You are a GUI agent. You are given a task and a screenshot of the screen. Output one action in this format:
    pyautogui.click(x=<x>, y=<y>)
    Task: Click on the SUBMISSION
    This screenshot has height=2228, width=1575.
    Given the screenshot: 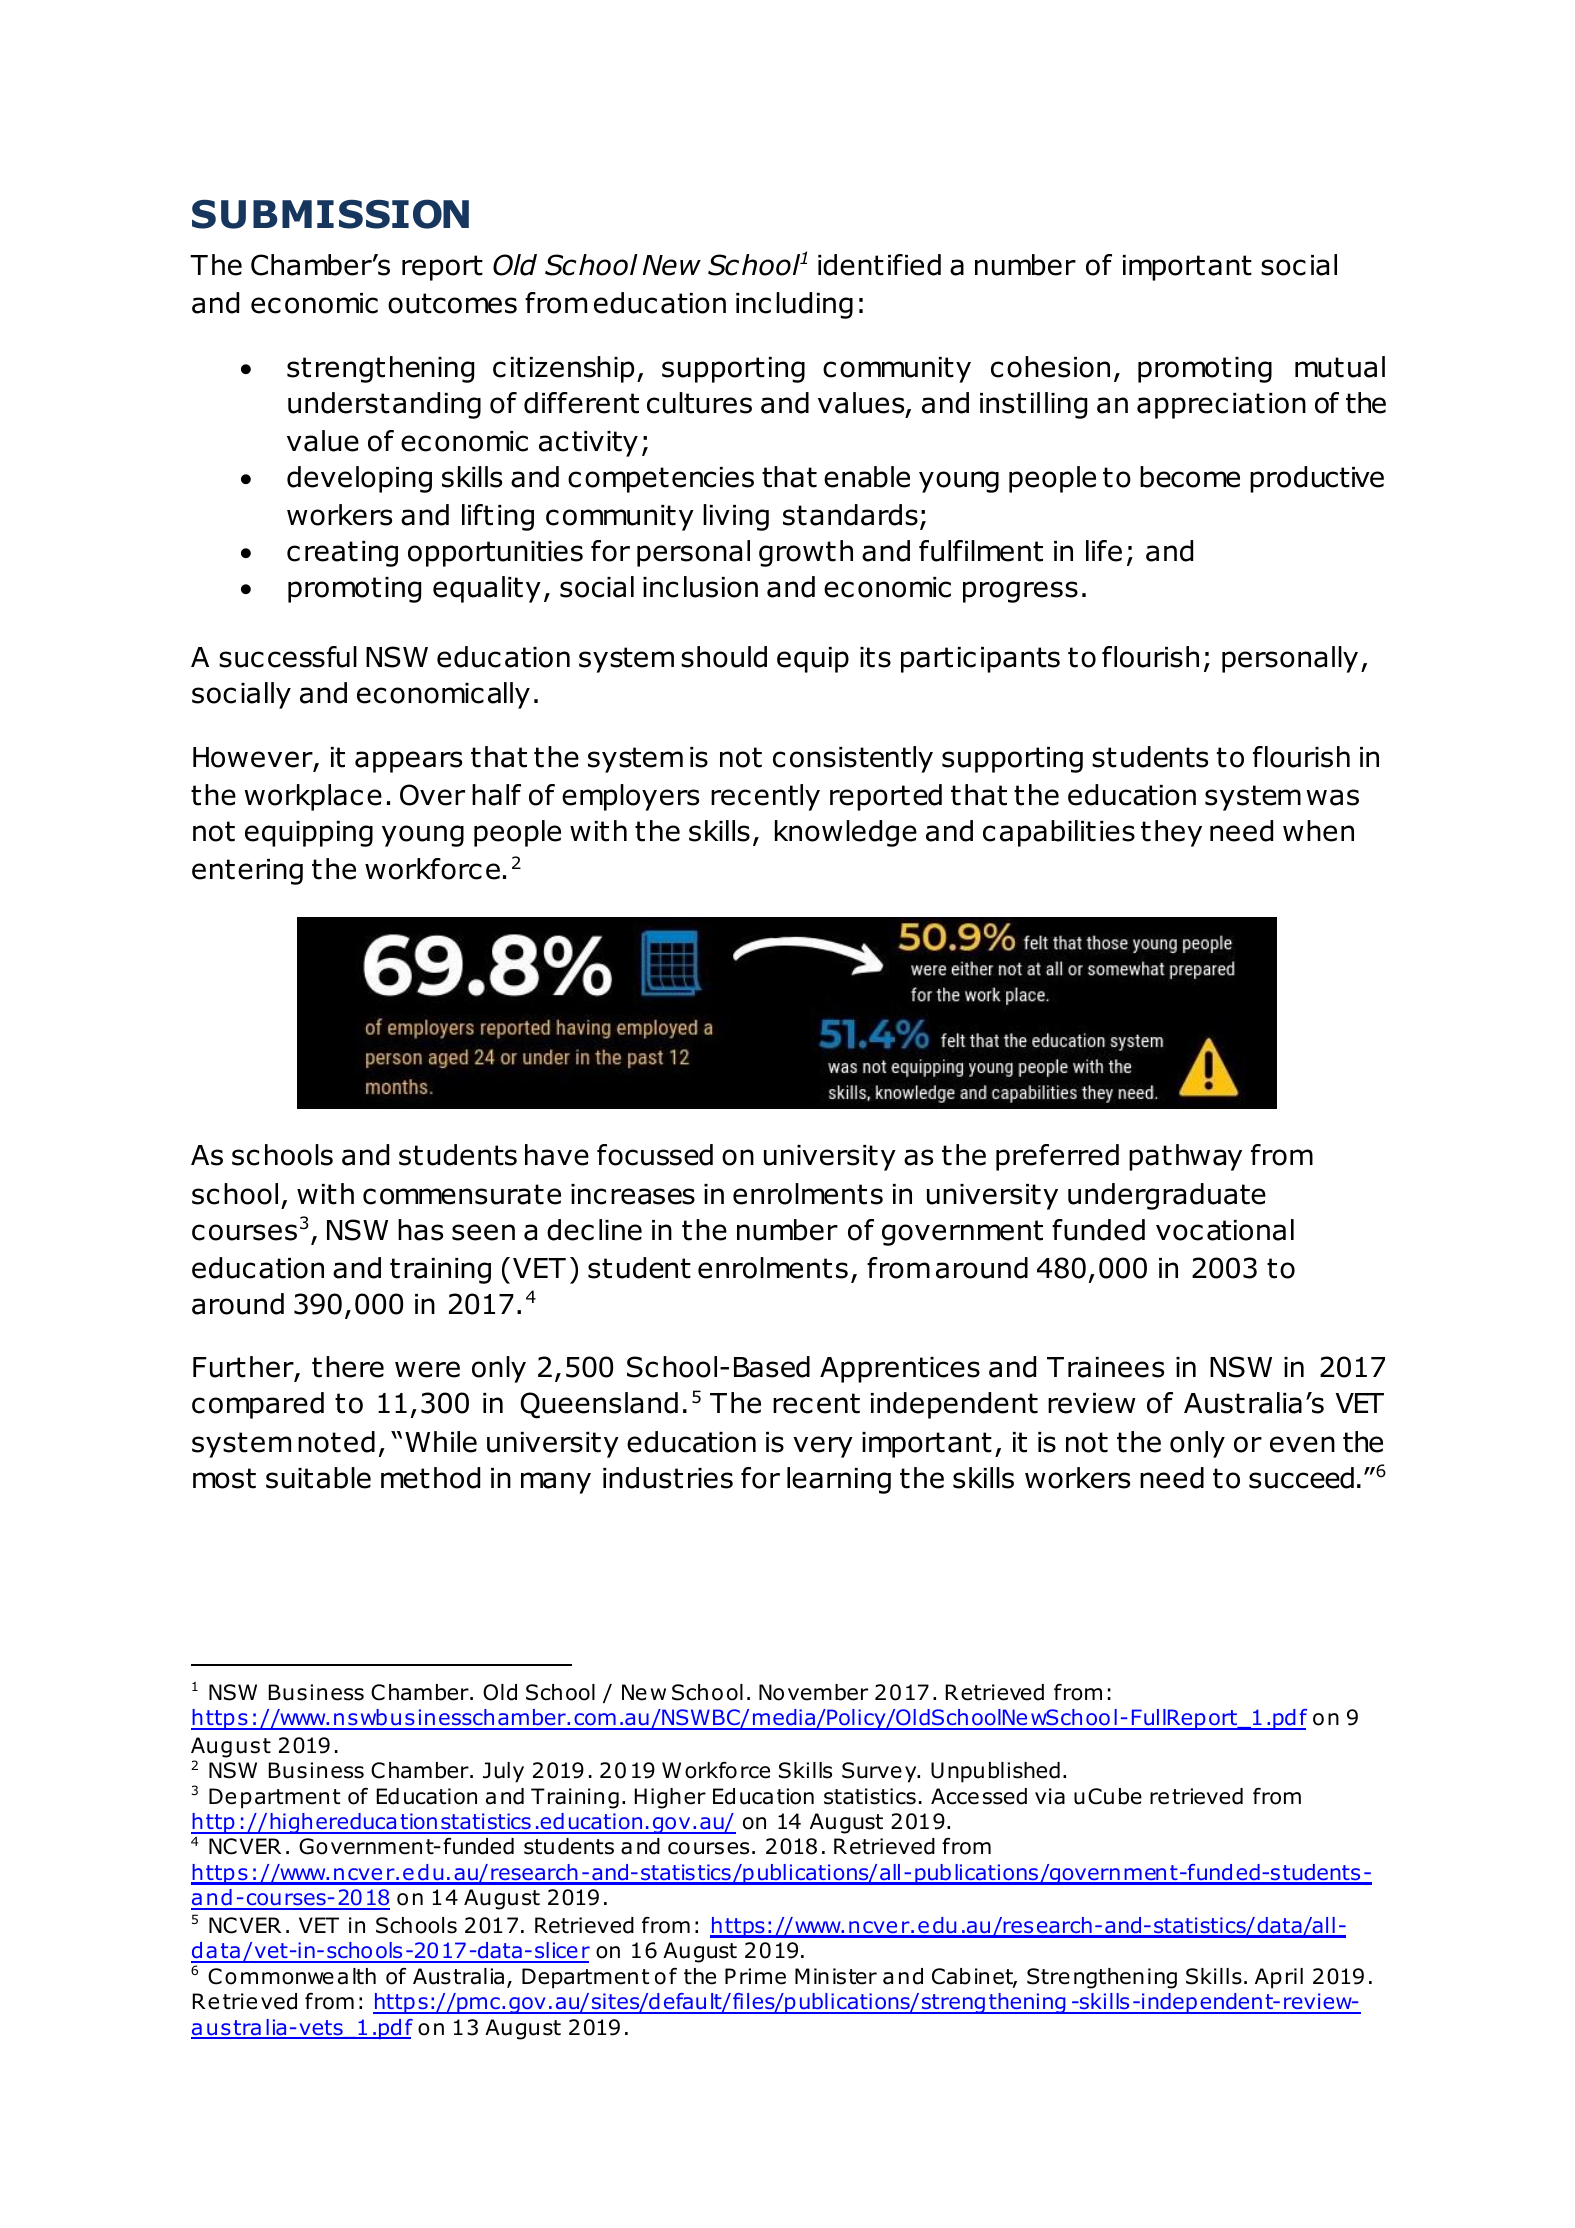 What is the action you would take?
    pyautogui.click(x=330, y=214)
